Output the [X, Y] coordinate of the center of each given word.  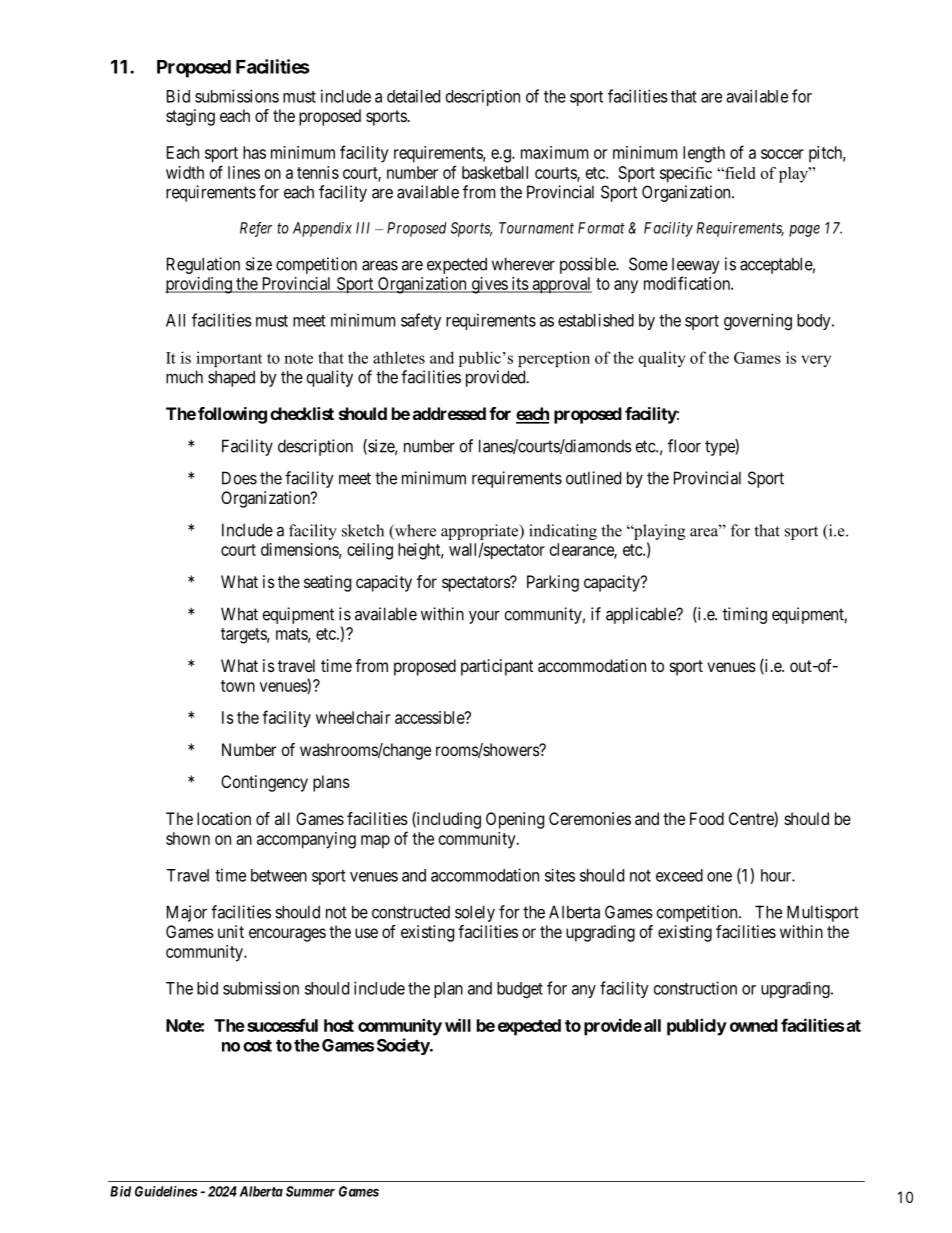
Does [239, 478]
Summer [310, 1191]
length [704, 154]
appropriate [481, 532]
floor [684, 446]
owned [754, 1025]
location [224, 818]
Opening [515, 820]
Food [707, 818]
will [458, 1025]
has [254, 152]
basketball [495, 172]
